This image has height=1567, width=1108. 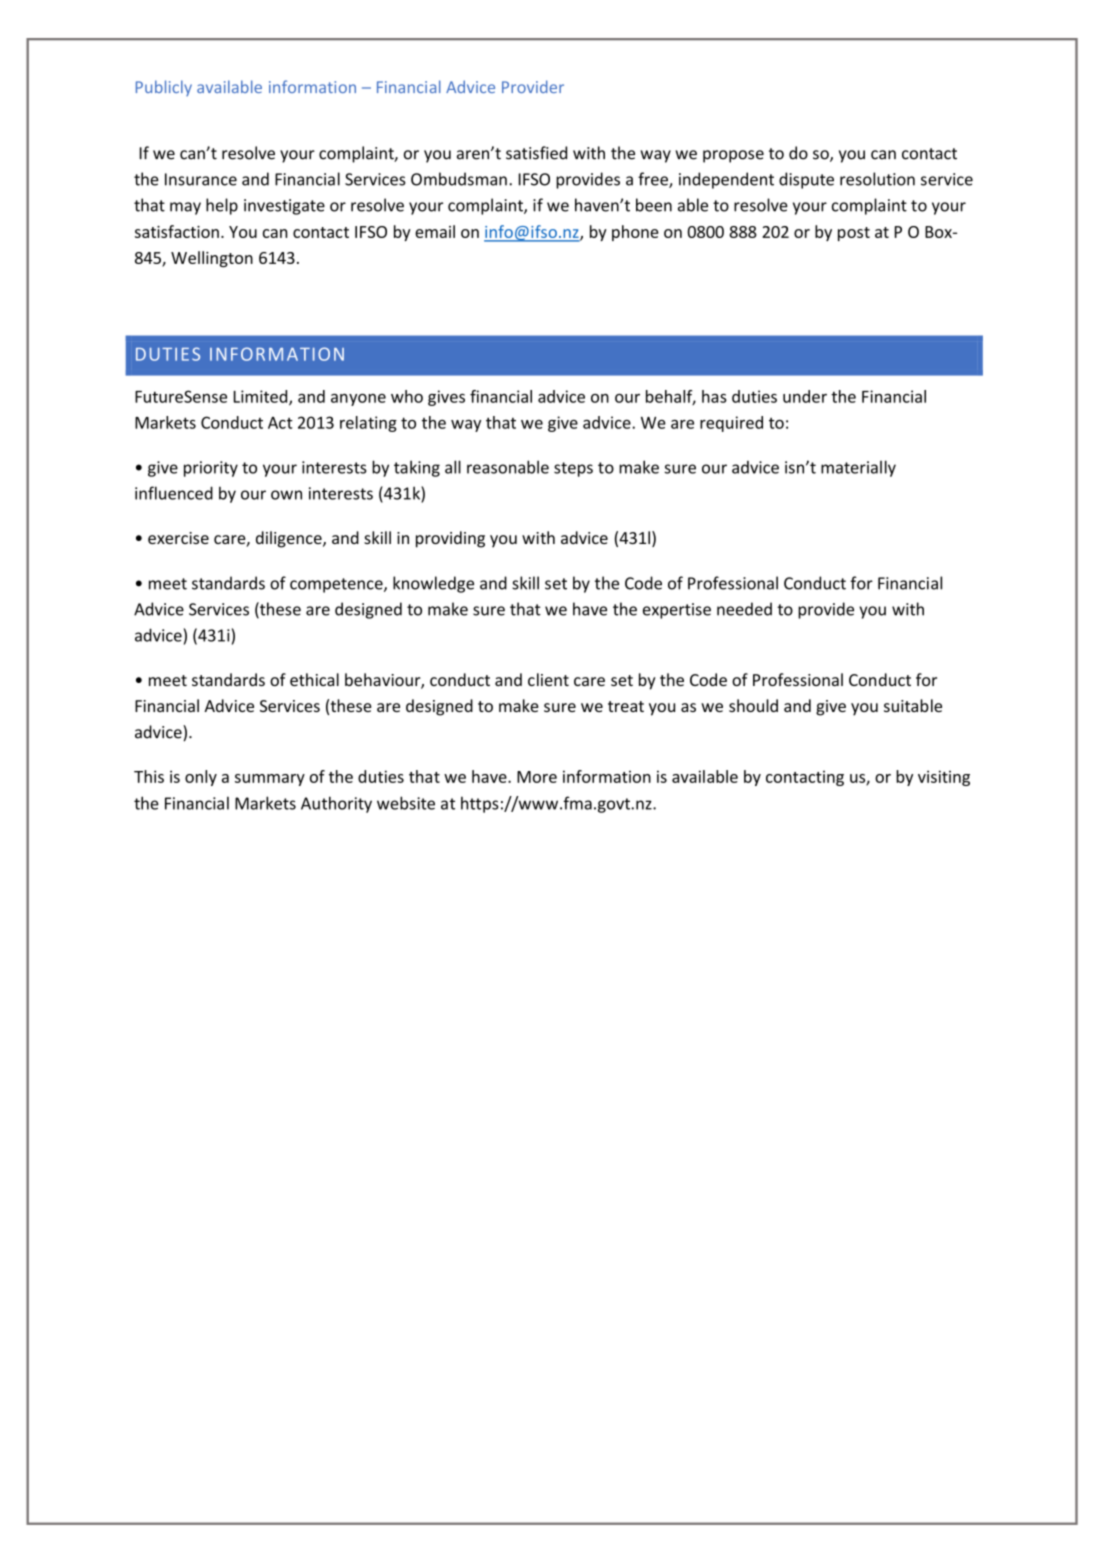 I want to click on More, so click(x=537, y=777).
